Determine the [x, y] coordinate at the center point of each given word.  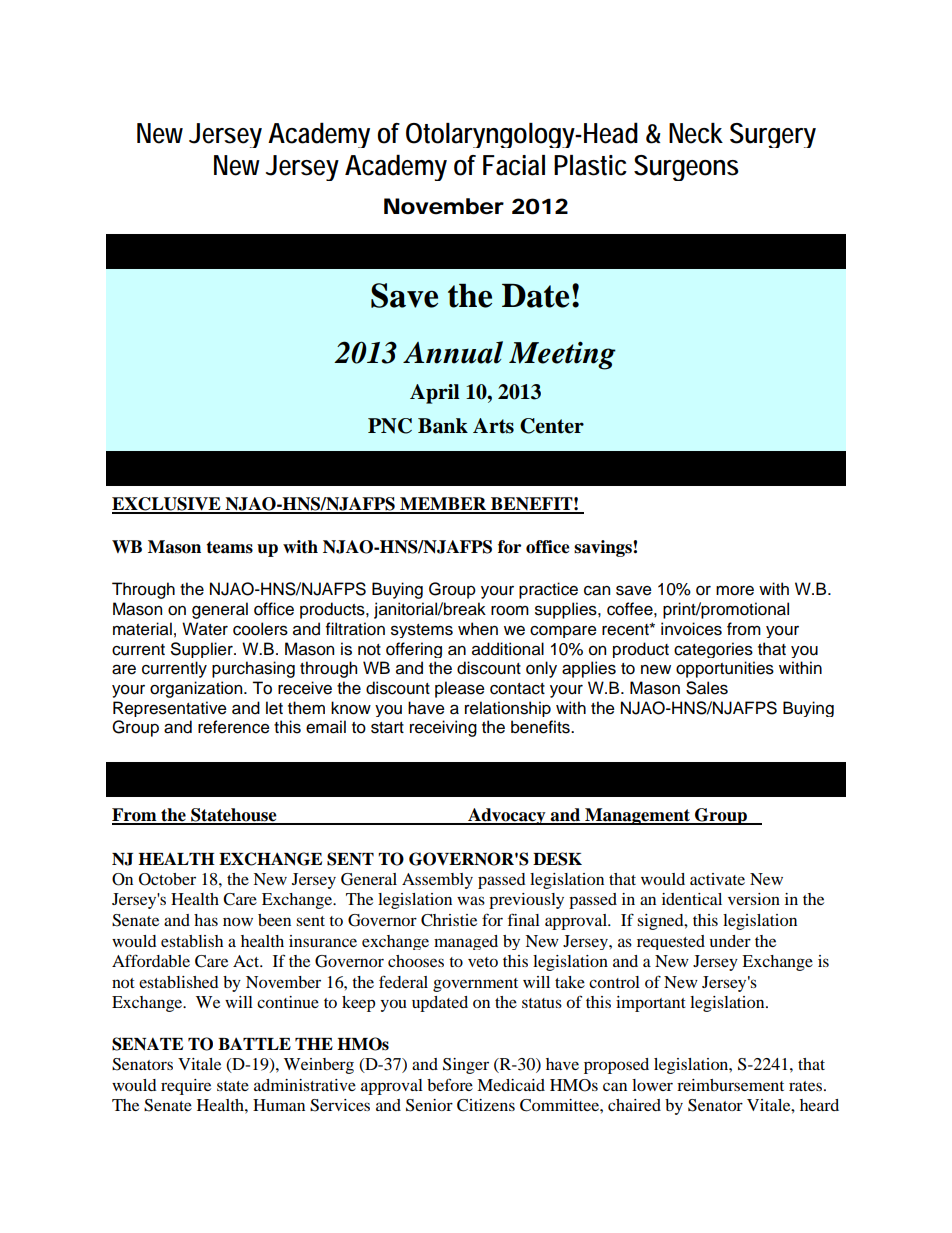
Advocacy [507, 816]
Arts [493, 426]
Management [637, 816]
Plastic [590, 165]
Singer [466, 1066]
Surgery [773, 135]
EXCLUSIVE [167, 505]
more [735, 591]
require [186, 1087]
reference [234, 727]
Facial [514, 165]
